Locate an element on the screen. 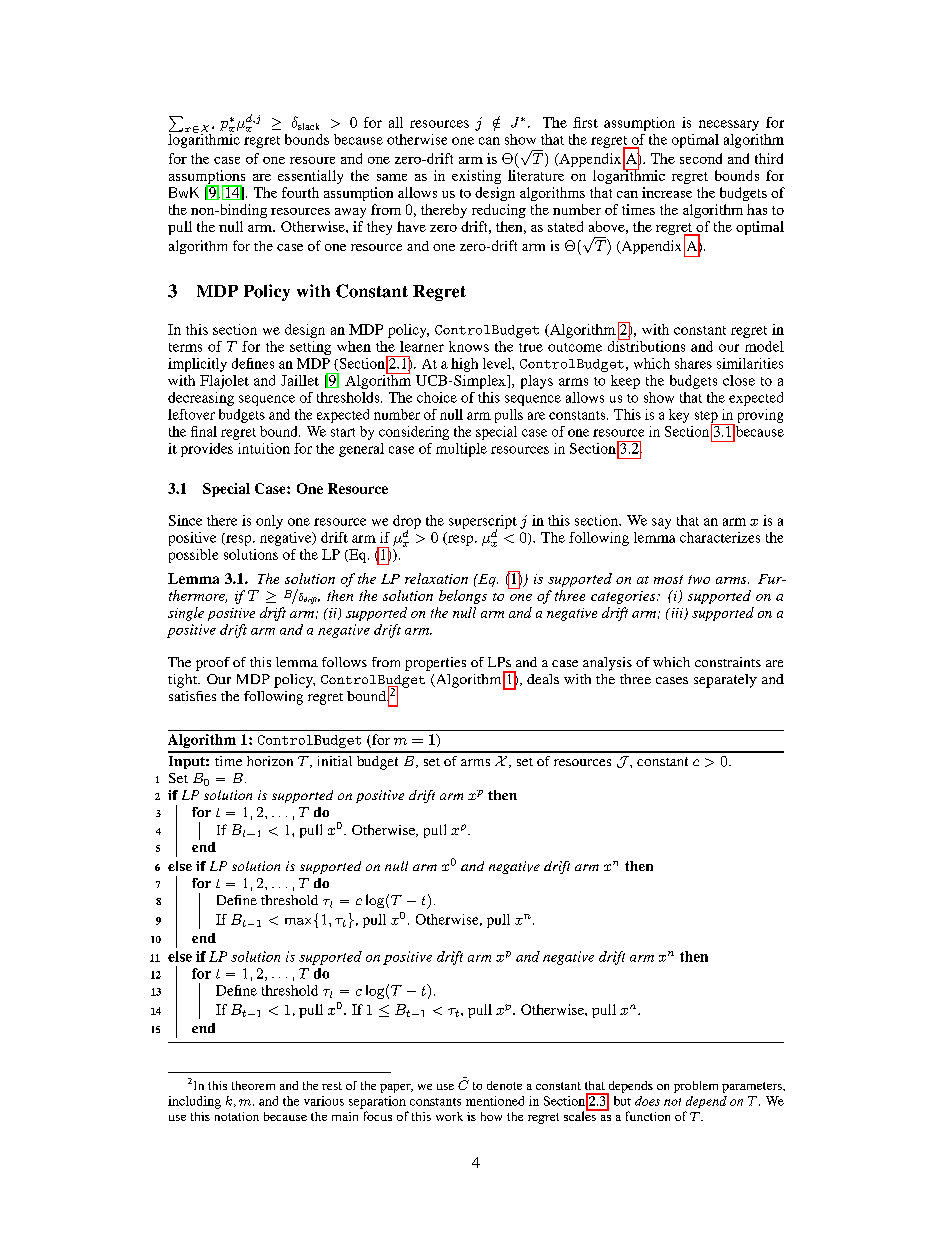 This screenshot has width=952, height=1233. existing is located at coordinates (476, 177).
